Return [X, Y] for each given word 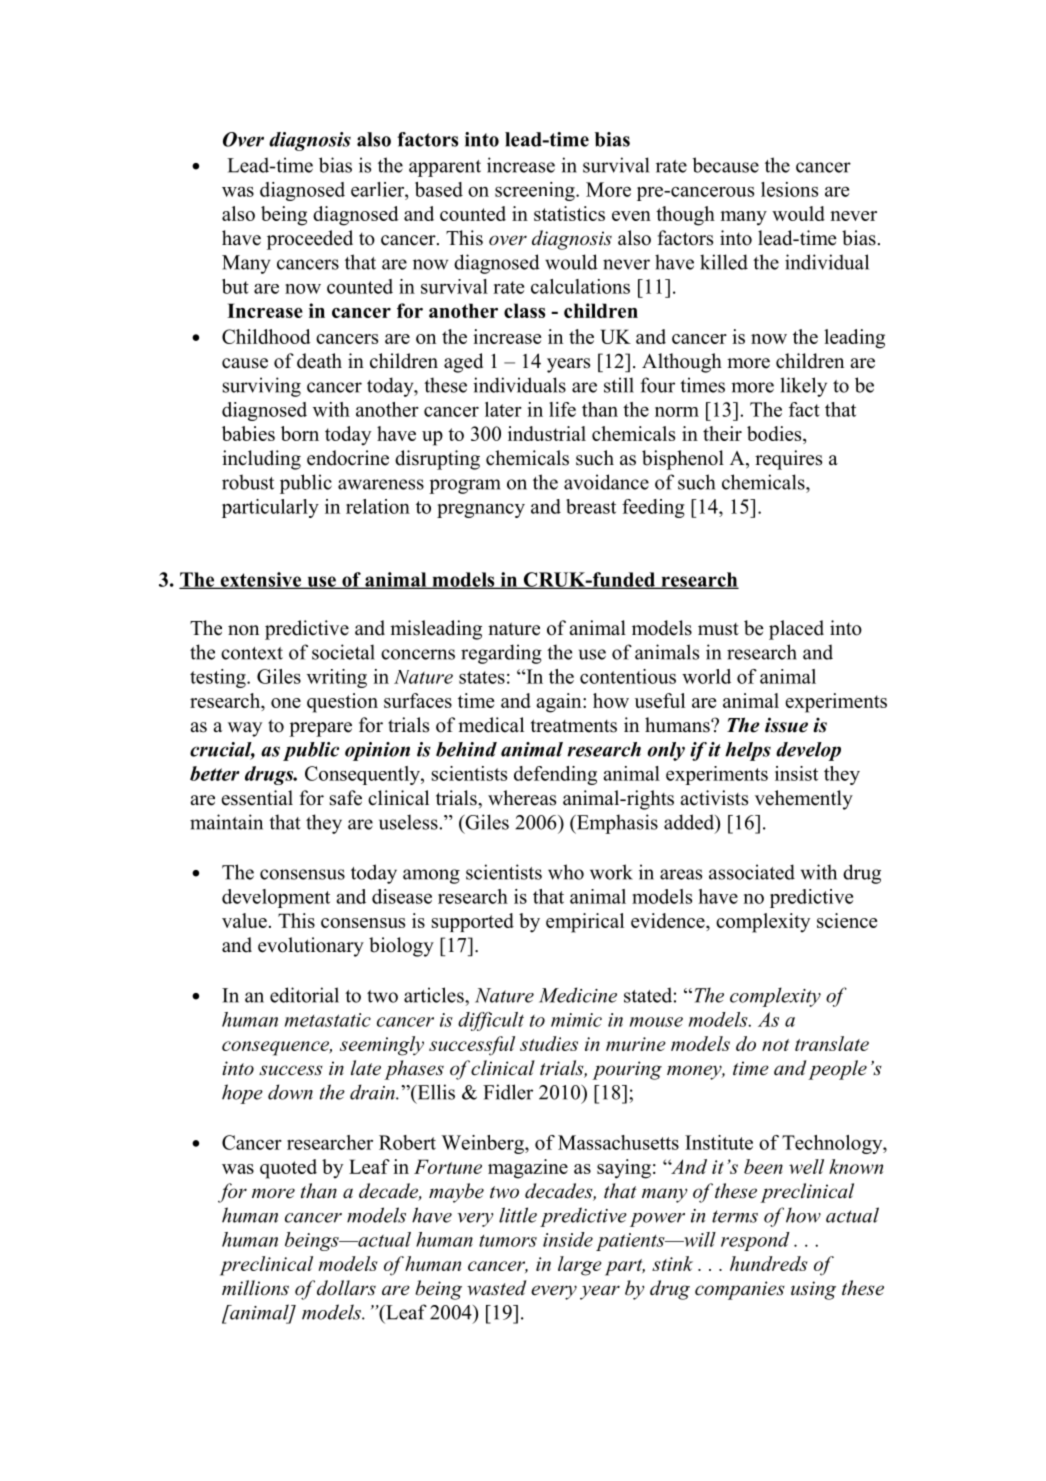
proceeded [310, 240]
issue [786, 725]
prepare [320, 729]
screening [536, 191]
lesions [789, 189]
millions [255, 1288]
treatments [574, 726]
